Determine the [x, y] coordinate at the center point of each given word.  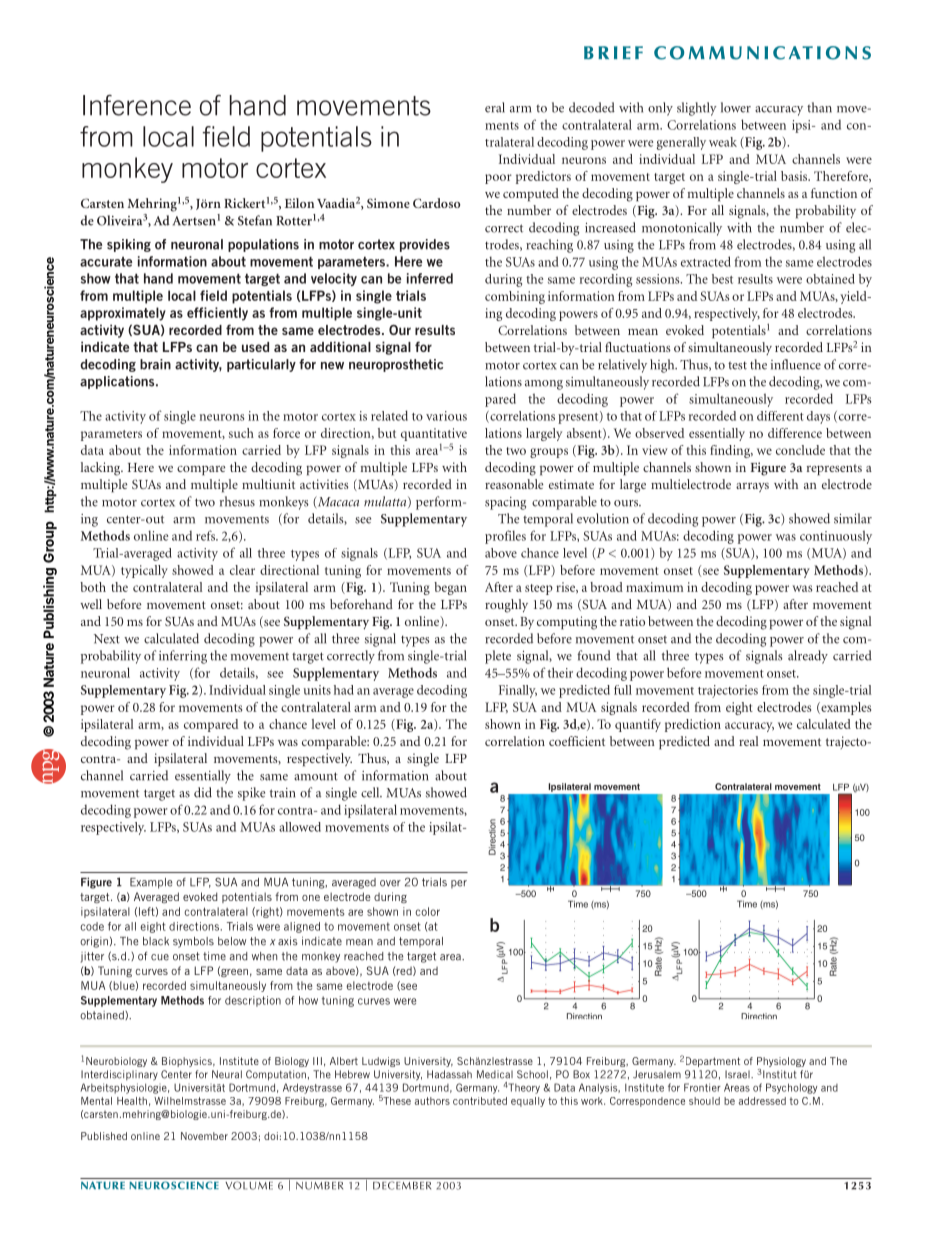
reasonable [514, 484]
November [204, 1136]
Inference [137, 105]
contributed [480, 1101]
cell [371, 792]
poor [498, 179]
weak [723, 142]
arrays [752, 487]
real [749, 741]
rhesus [237, 501]
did [203, 792]
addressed [762, 1101]
